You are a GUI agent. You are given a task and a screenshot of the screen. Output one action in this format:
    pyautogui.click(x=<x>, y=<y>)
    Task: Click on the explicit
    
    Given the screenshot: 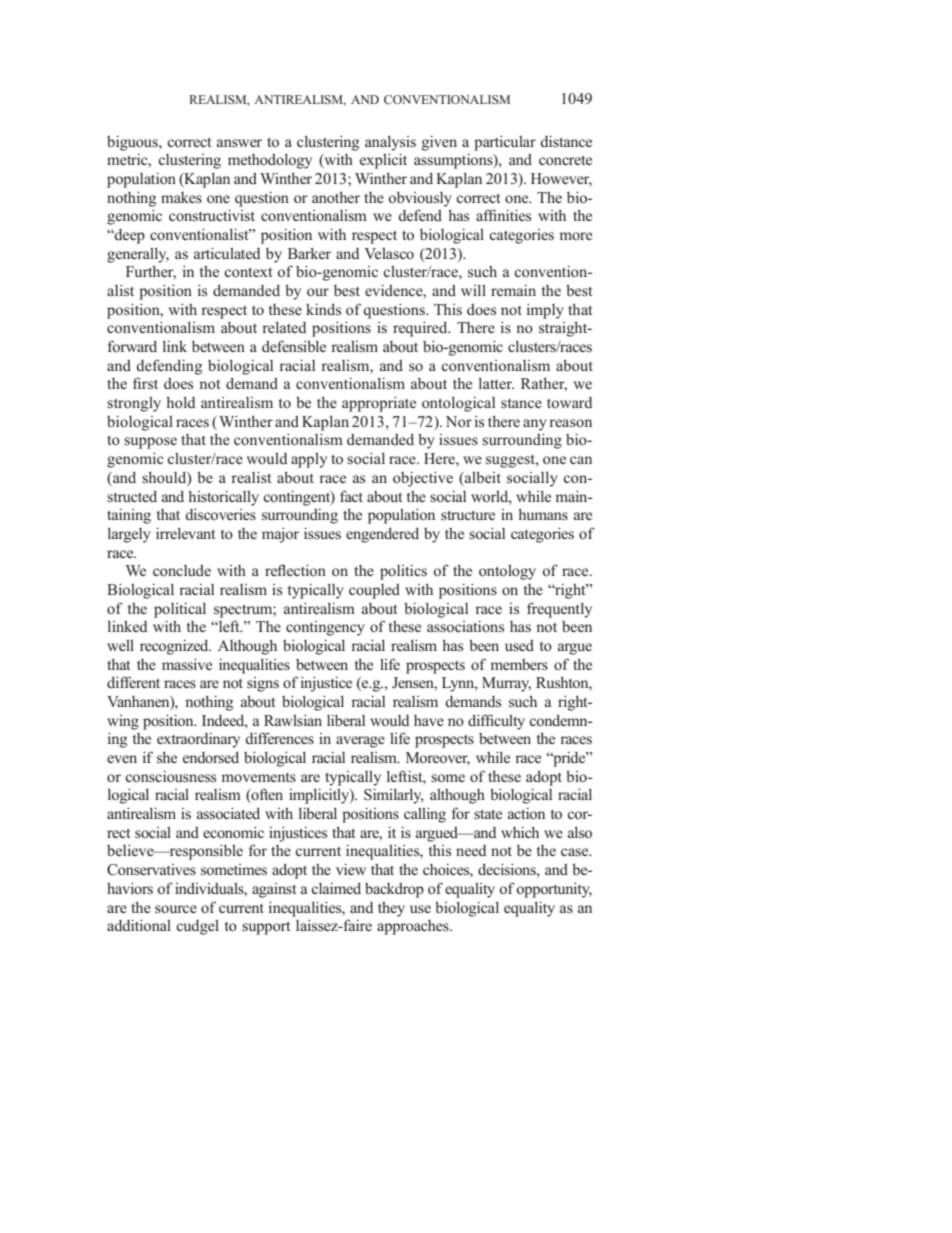 What is the action you would take?
    pyautogui.click(x=383, y=161)
